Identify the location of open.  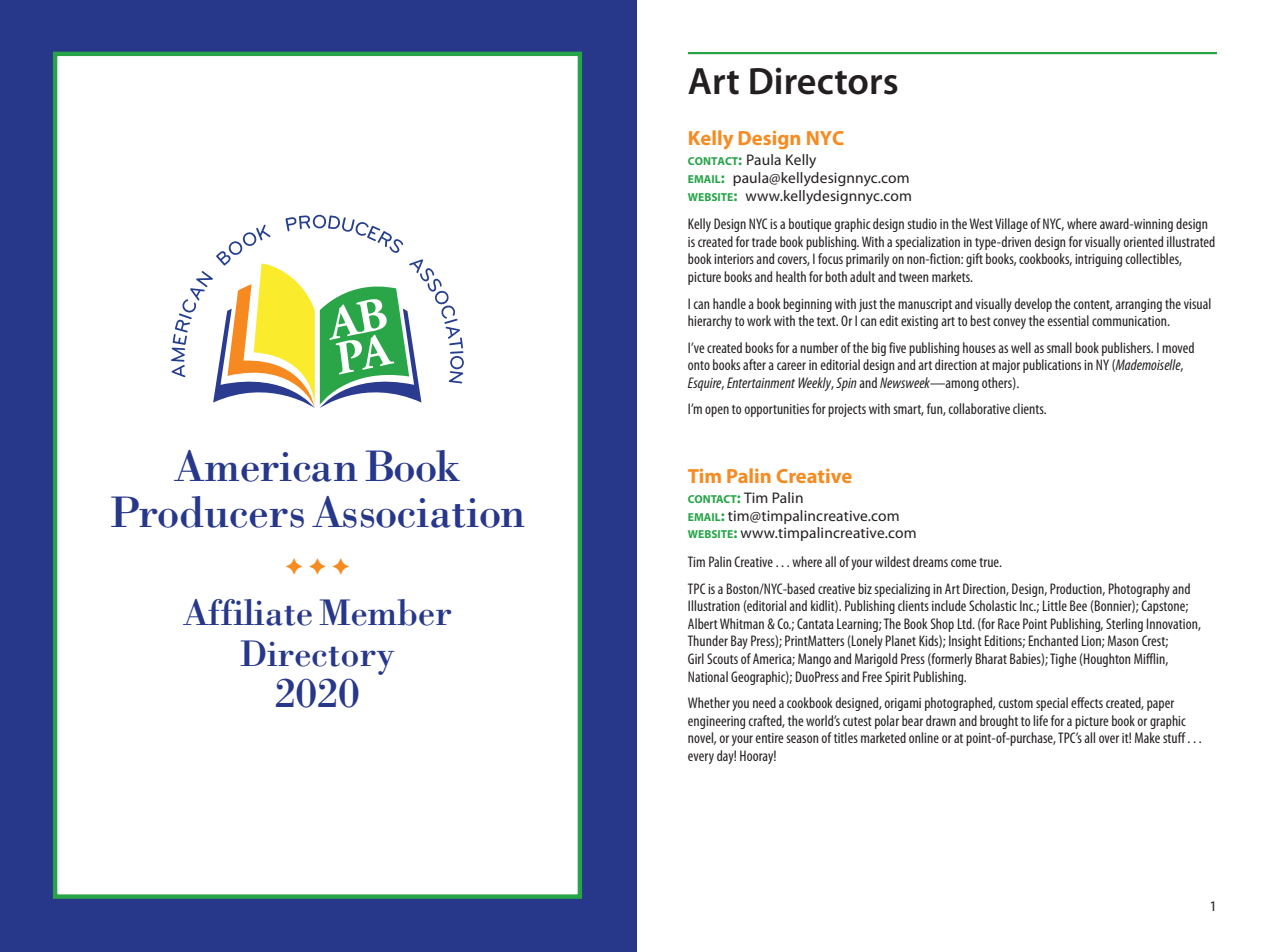
(717, 411).
